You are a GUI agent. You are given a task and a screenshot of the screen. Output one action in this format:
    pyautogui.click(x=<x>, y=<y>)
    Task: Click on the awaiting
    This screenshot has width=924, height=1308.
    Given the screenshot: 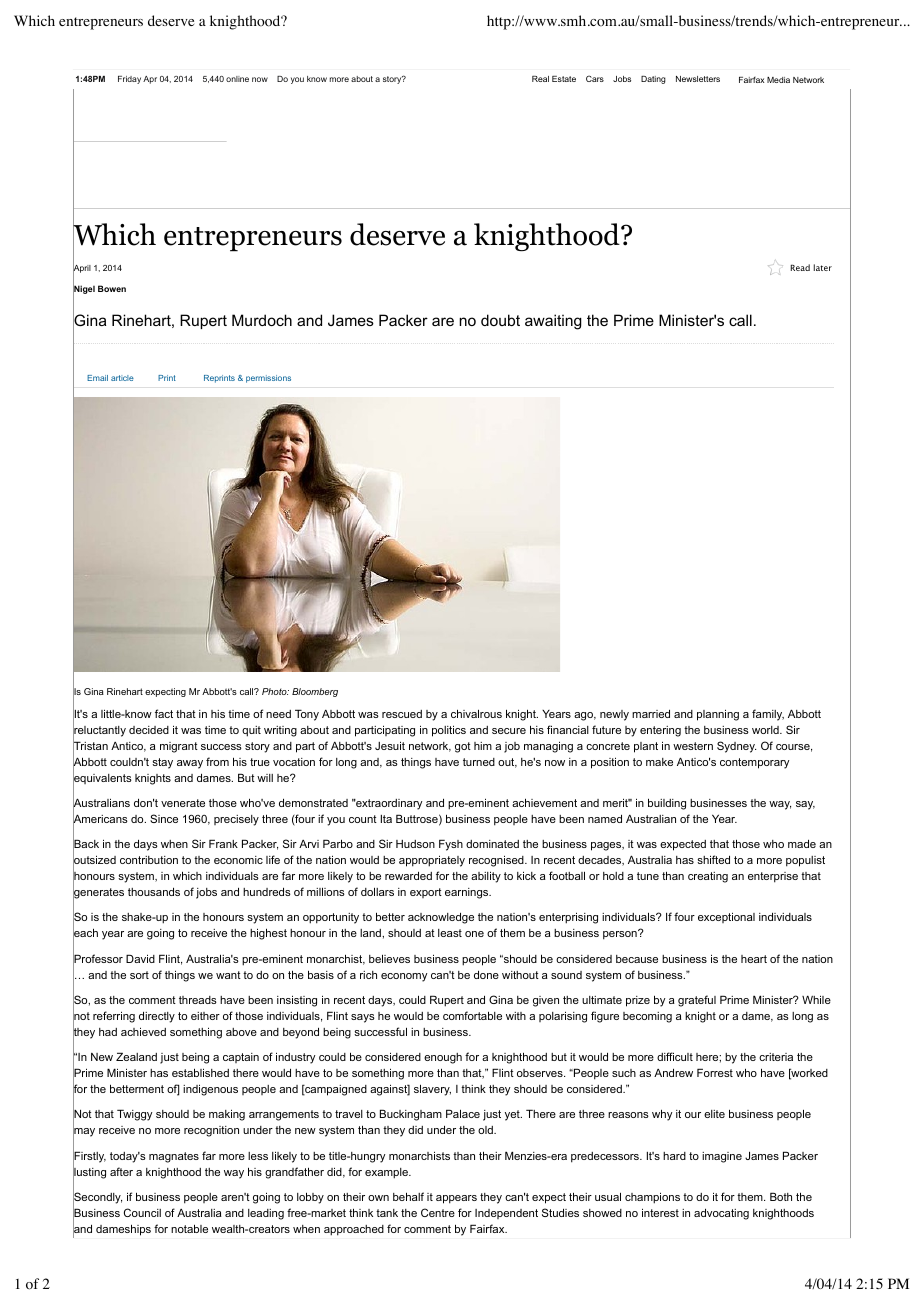 What is the action you would take?
    pyautogui.click(x=553, y=322)
